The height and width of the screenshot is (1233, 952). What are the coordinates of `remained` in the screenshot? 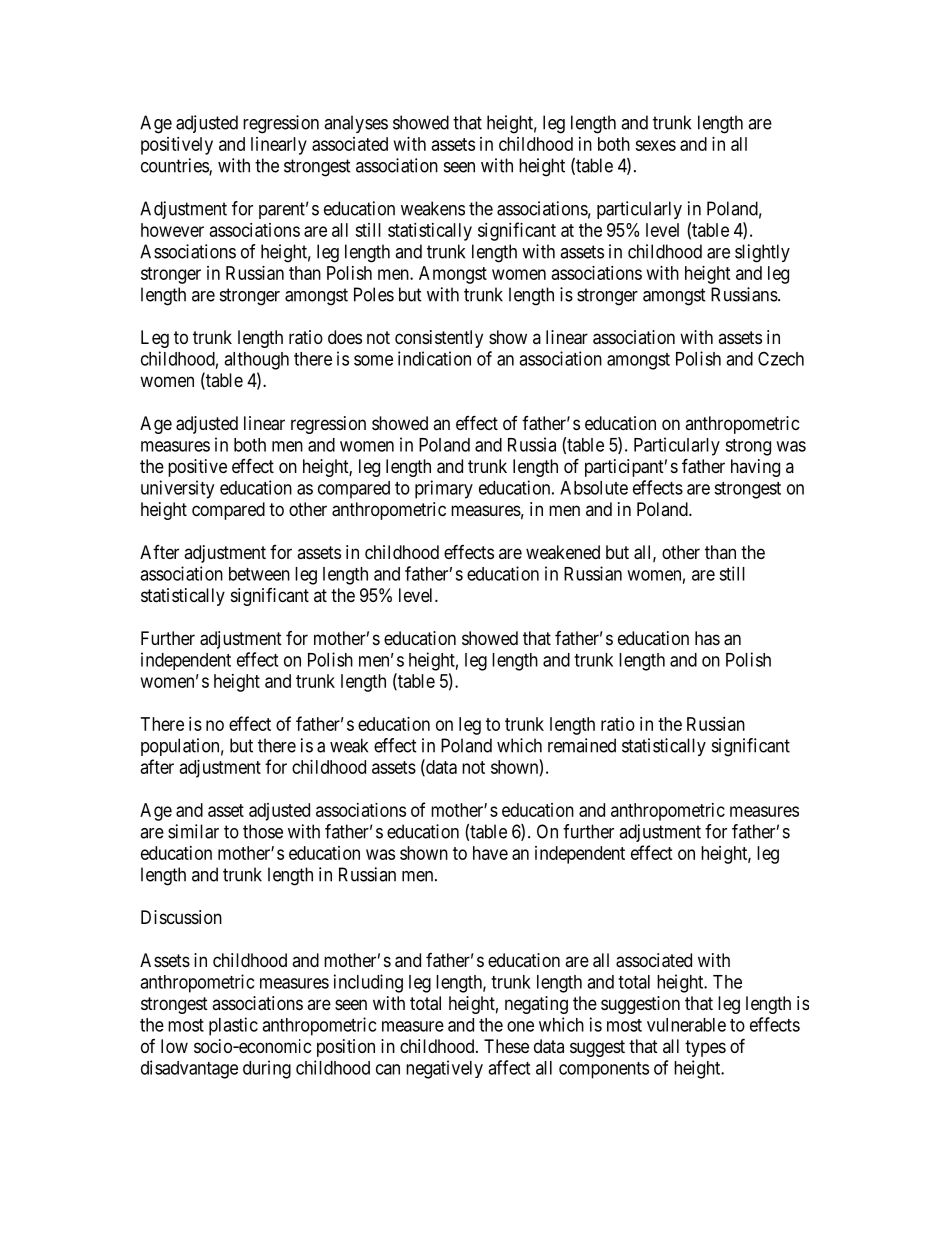 It's located at (582, 745).
